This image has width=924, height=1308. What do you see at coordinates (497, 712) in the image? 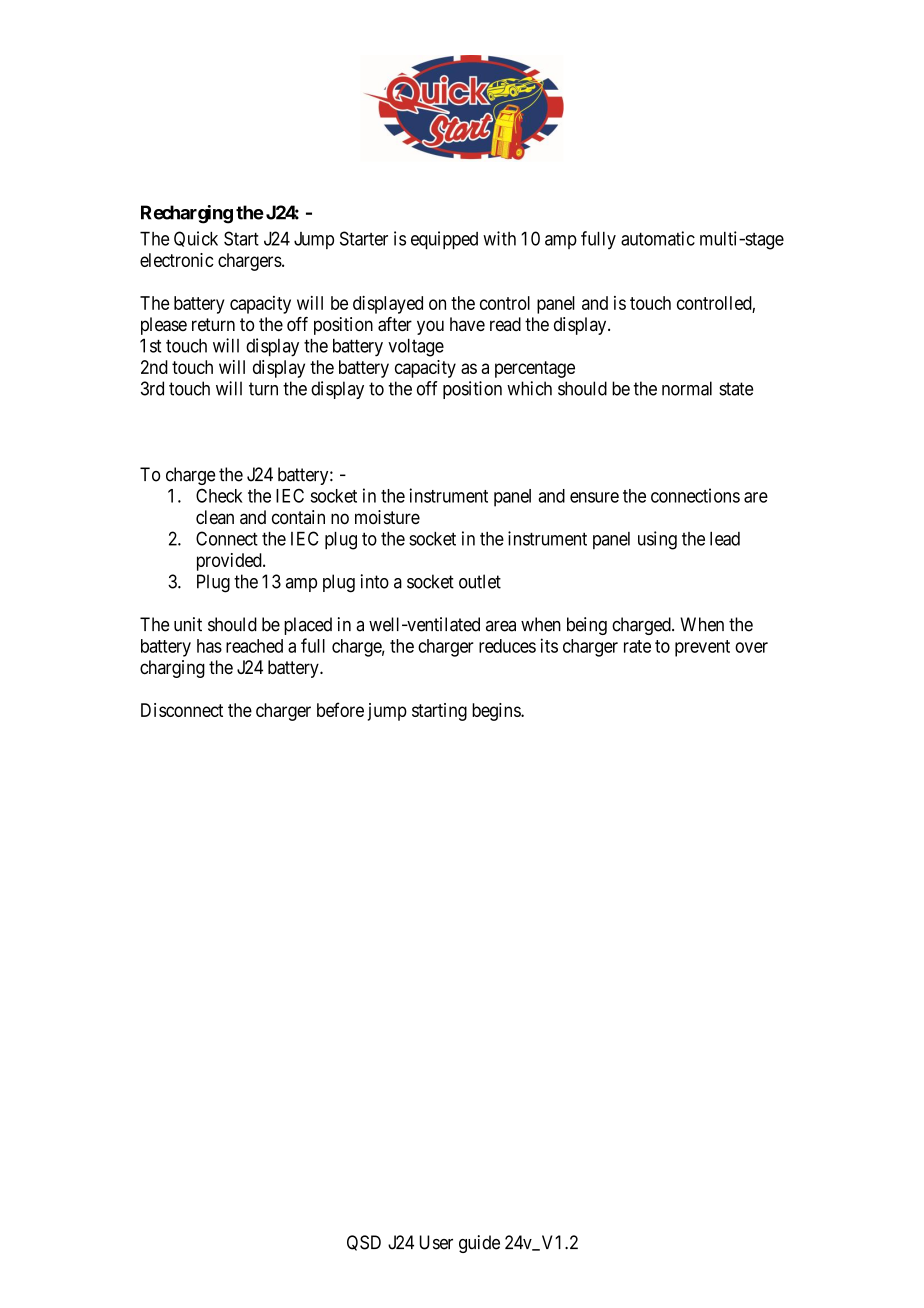
I see `begins` at bounding box center [497, 712].
